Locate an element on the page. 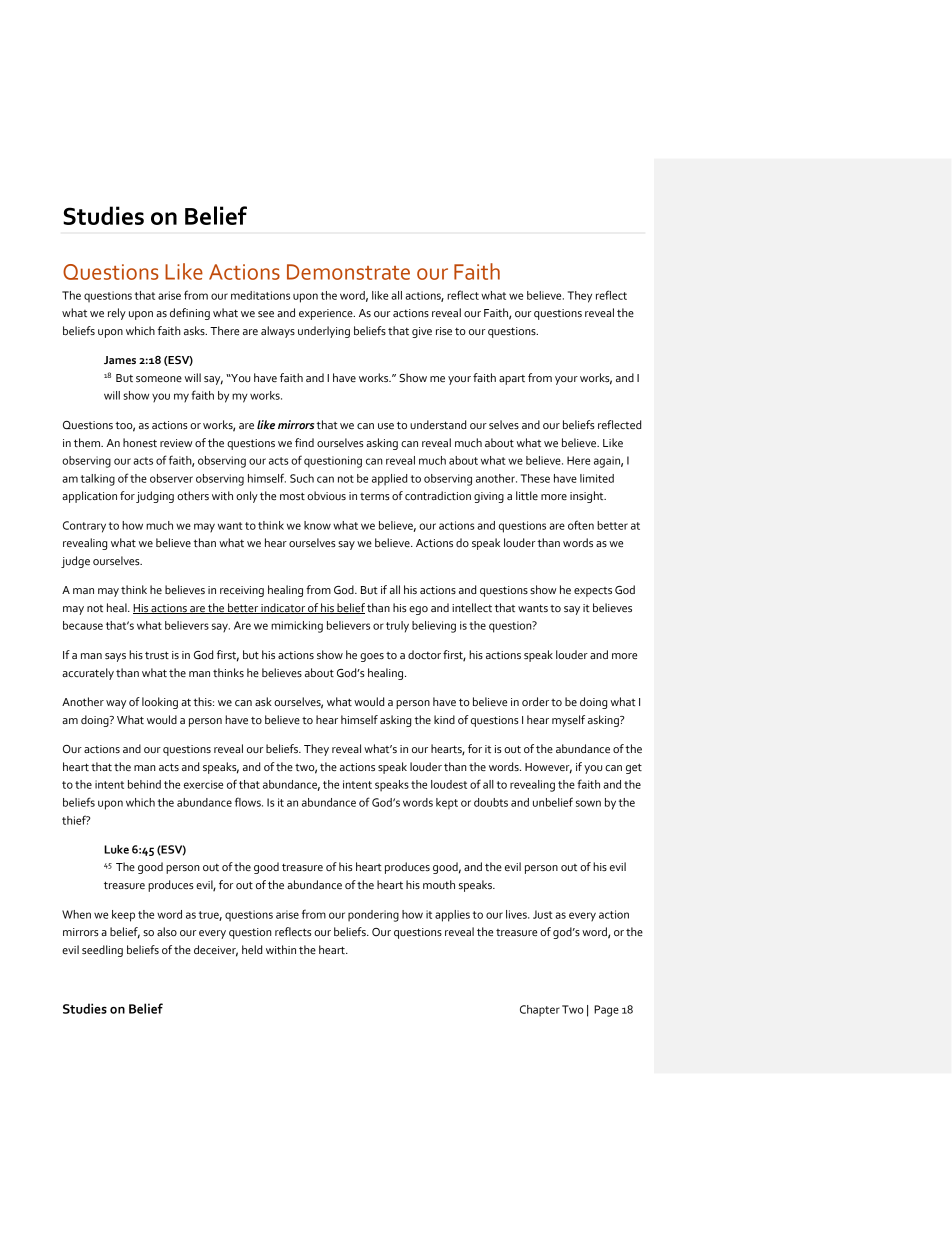 This page has width=952, height=1233. trust is located at coordinates (157, 655).
